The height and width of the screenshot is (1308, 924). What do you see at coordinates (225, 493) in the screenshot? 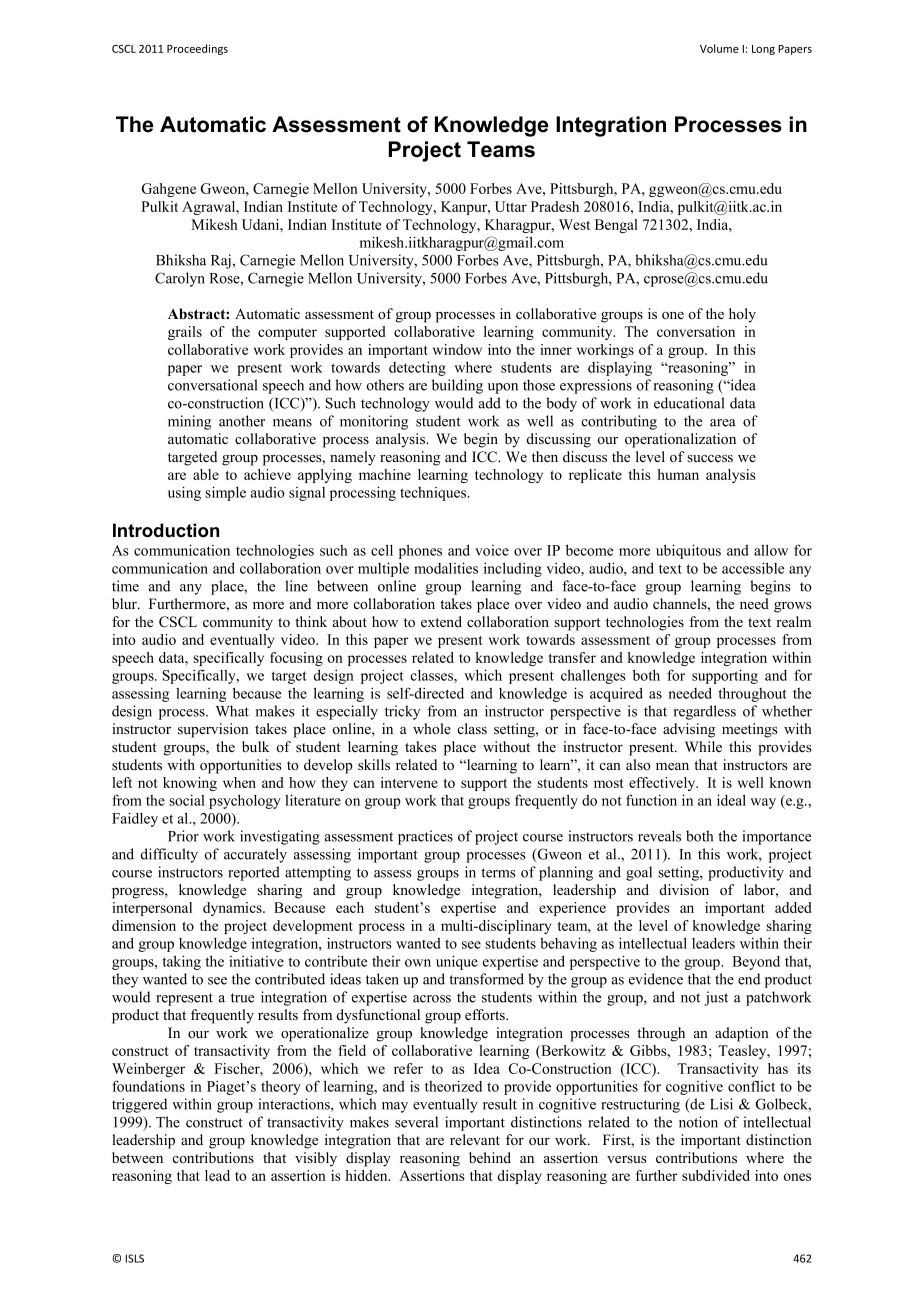
I see `simple` at bounding box center [225, 493].
